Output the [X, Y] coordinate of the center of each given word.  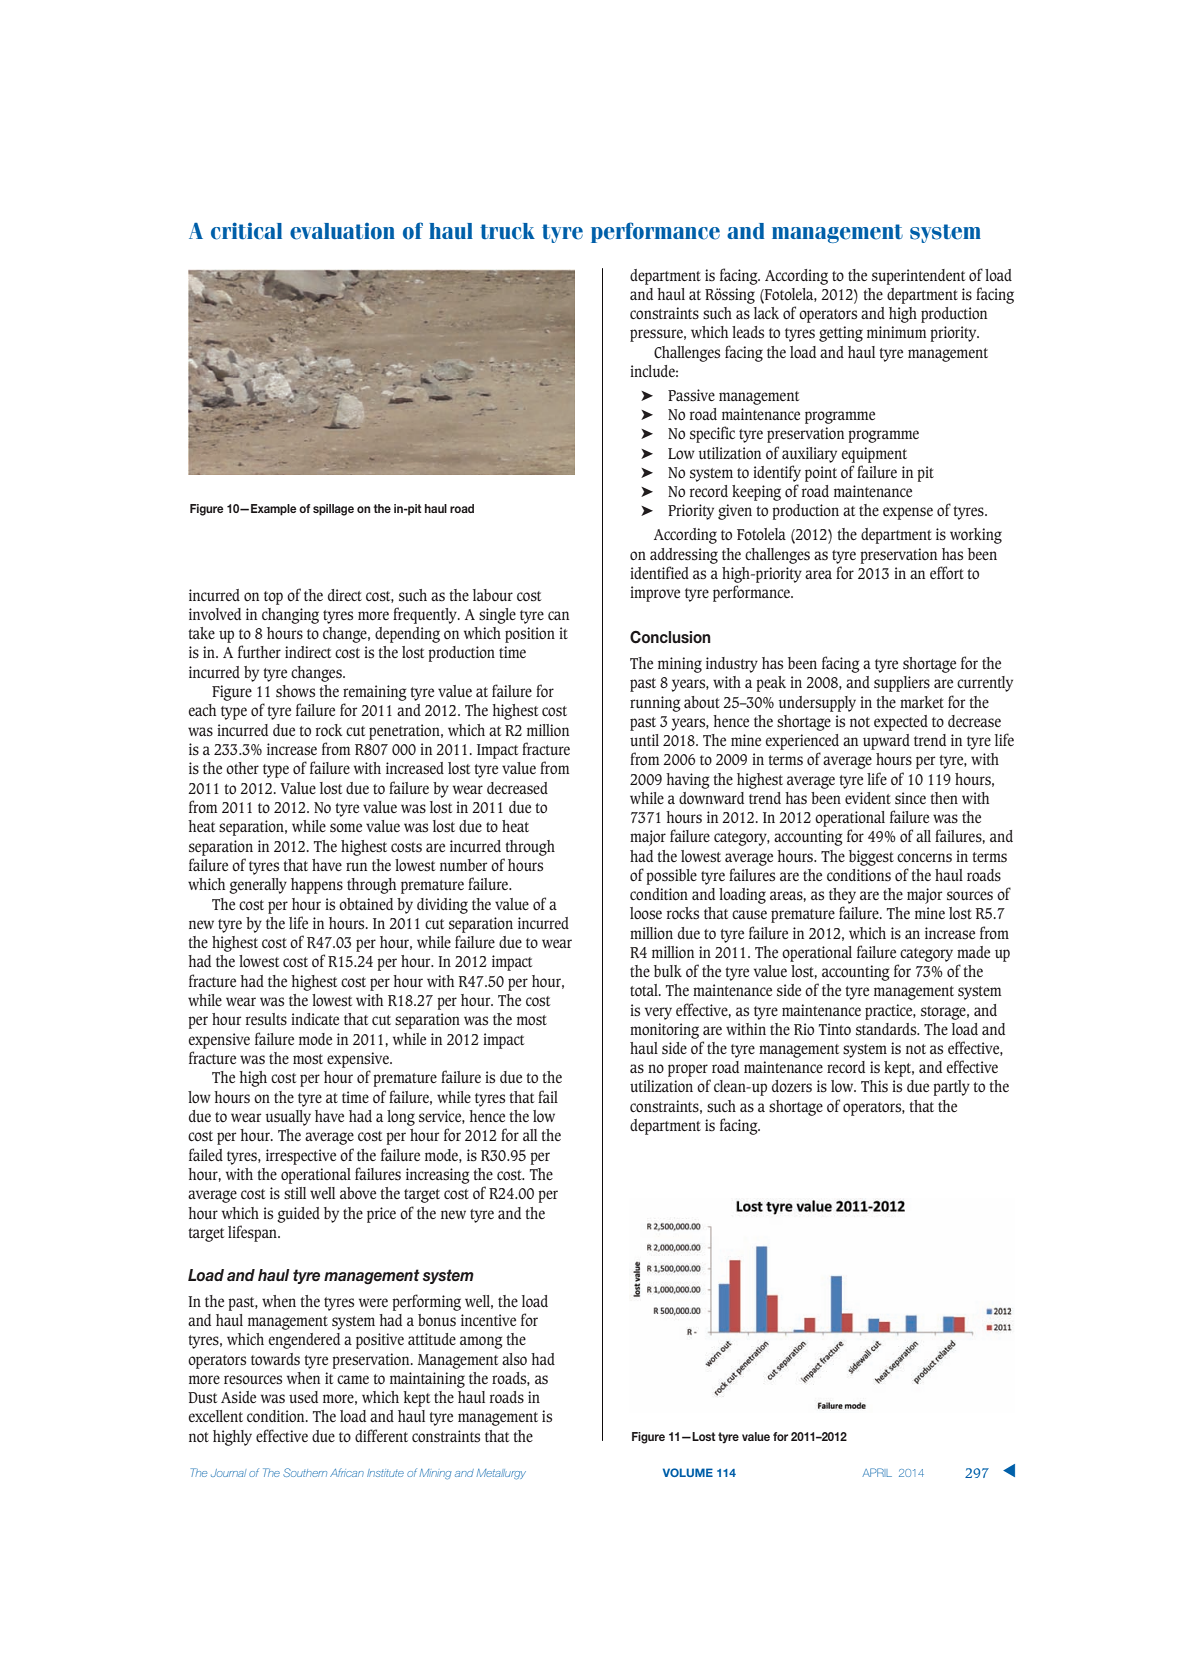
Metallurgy [501, 1474]
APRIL [877, 1472]
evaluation [342, 231]
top [273, 598]
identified [659, 572]
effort [947, 572]
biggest [871, 858]
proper [688, 1070]
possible [671, 877]
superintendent [919, 277]
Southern [305, 1472]
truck [507, 231]
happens [317, 886]
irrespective [301, 1157]
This [874, 1086]
